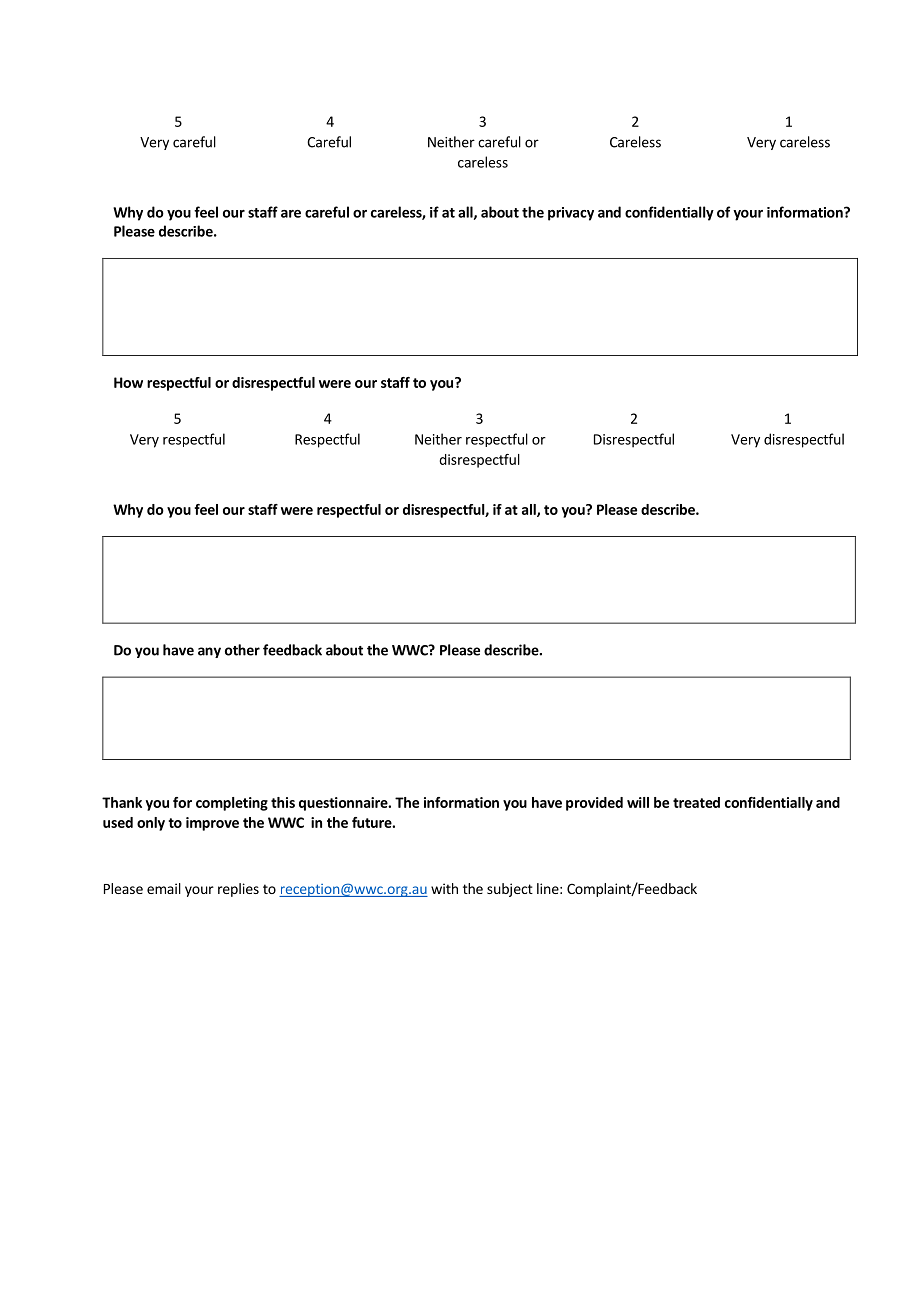  What do you see at coordinates (283, 802) in the page?
I see `this` at bounding box center [283, 802].
